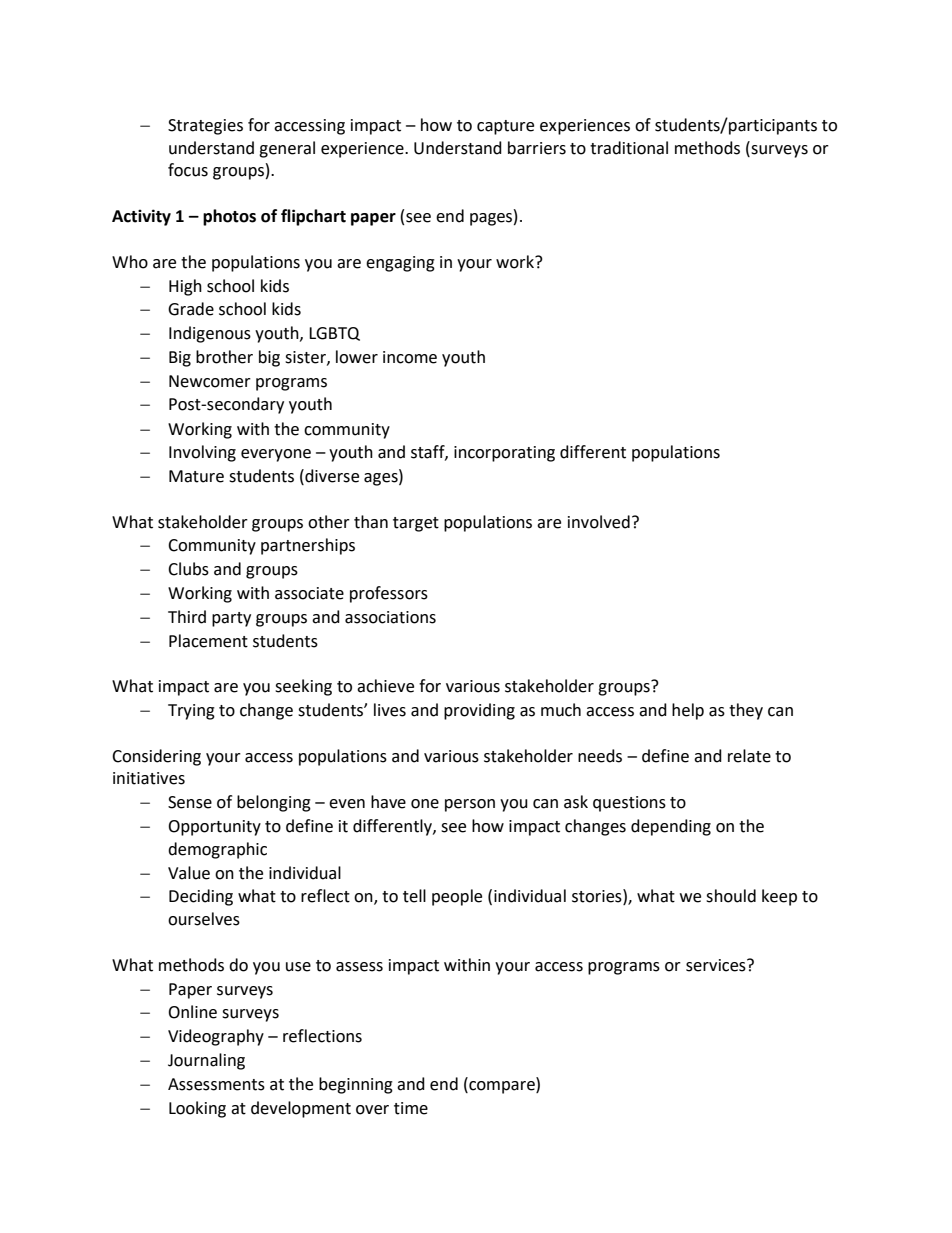 The width and height of the screenshot is (952, 1233). What do you see at coordinates (505, 127) in the screenshot?
I see `capture` at bounding box center [505, 127].
